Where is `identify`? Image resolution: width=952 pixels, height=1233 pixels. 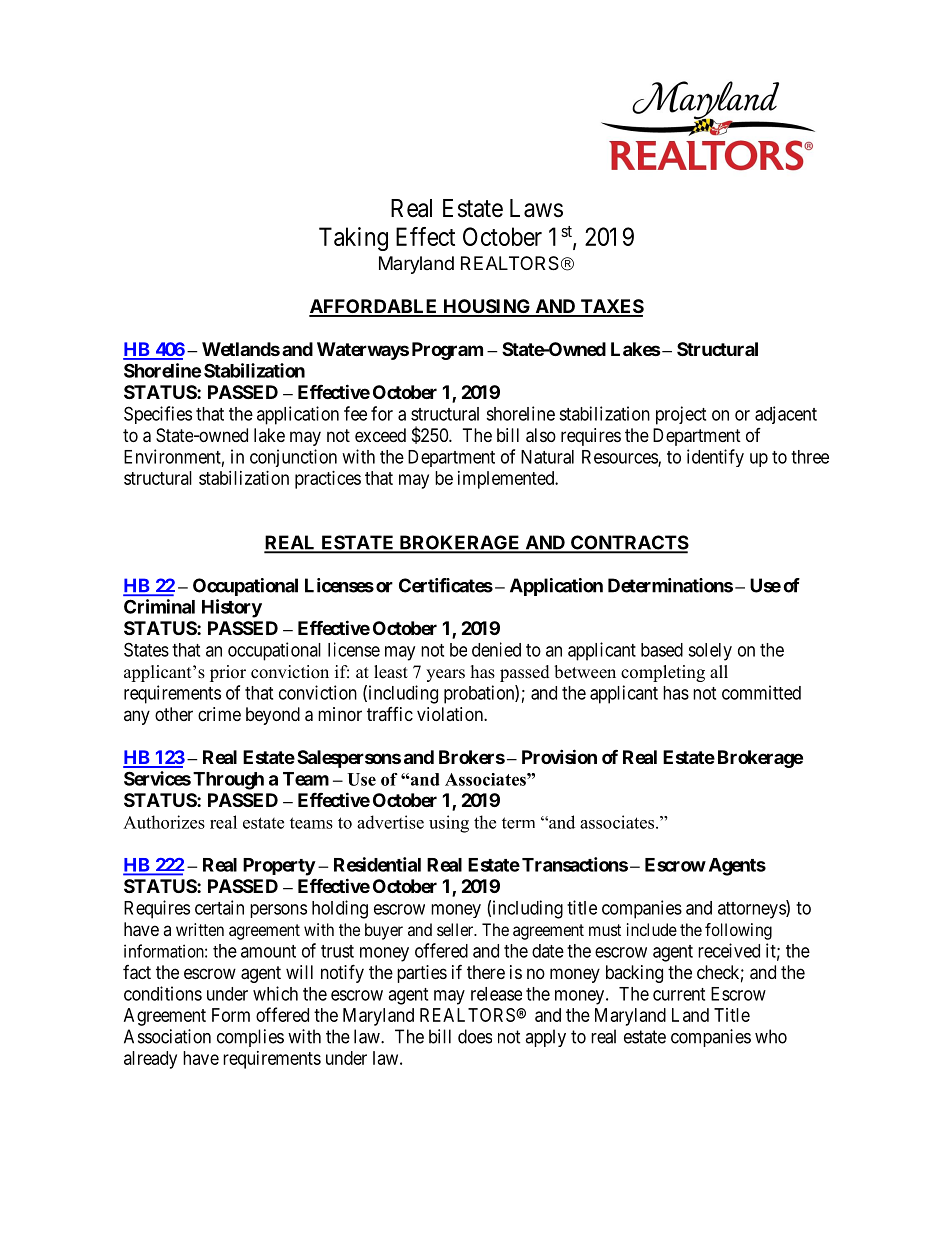
identify is located at coordinates (715, 458).
